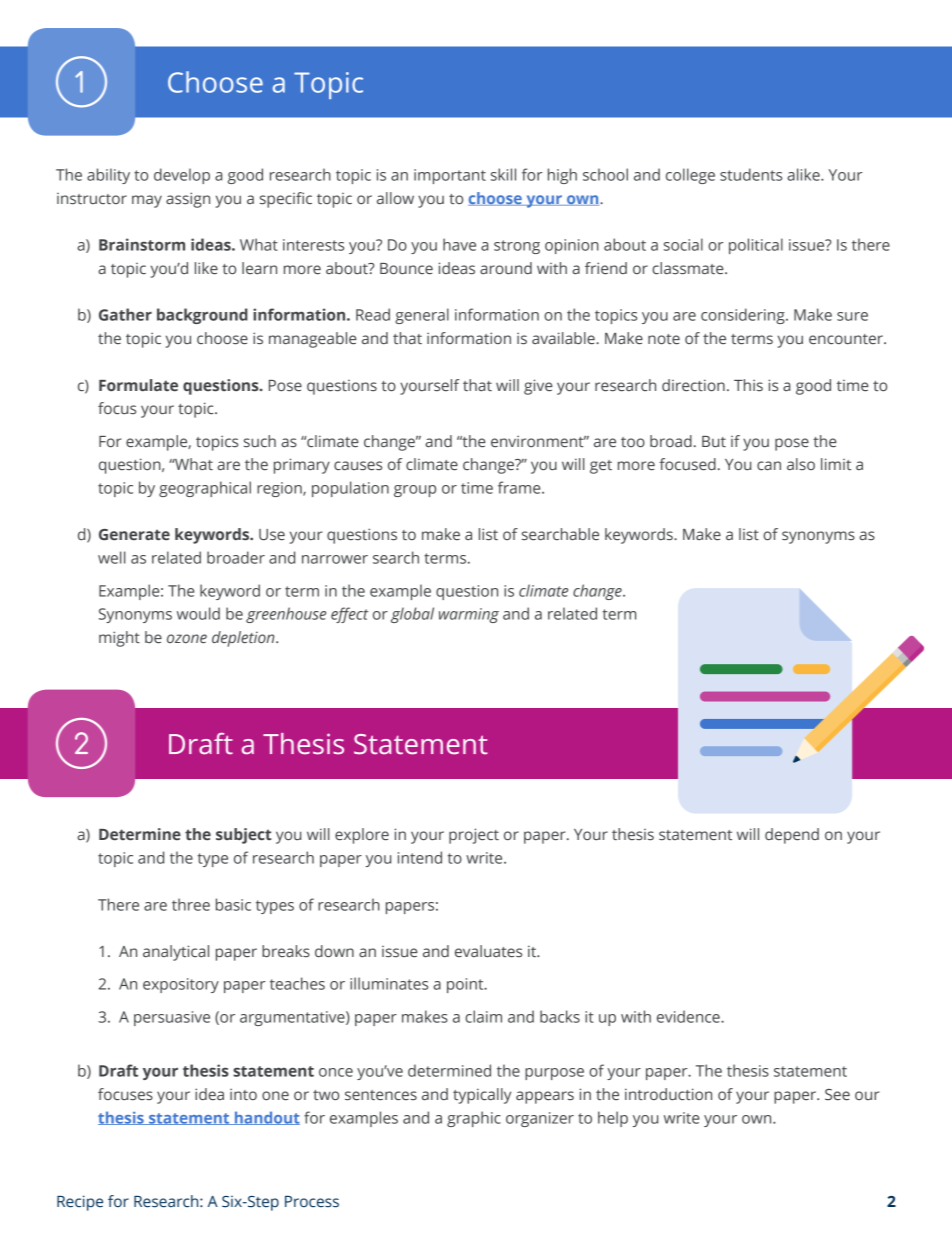 This screenshot has height=1233, width=952. What do you see at coordinates (837, 1094) in the screenshot?
I see `See` at bounding box center [837, 1094].
